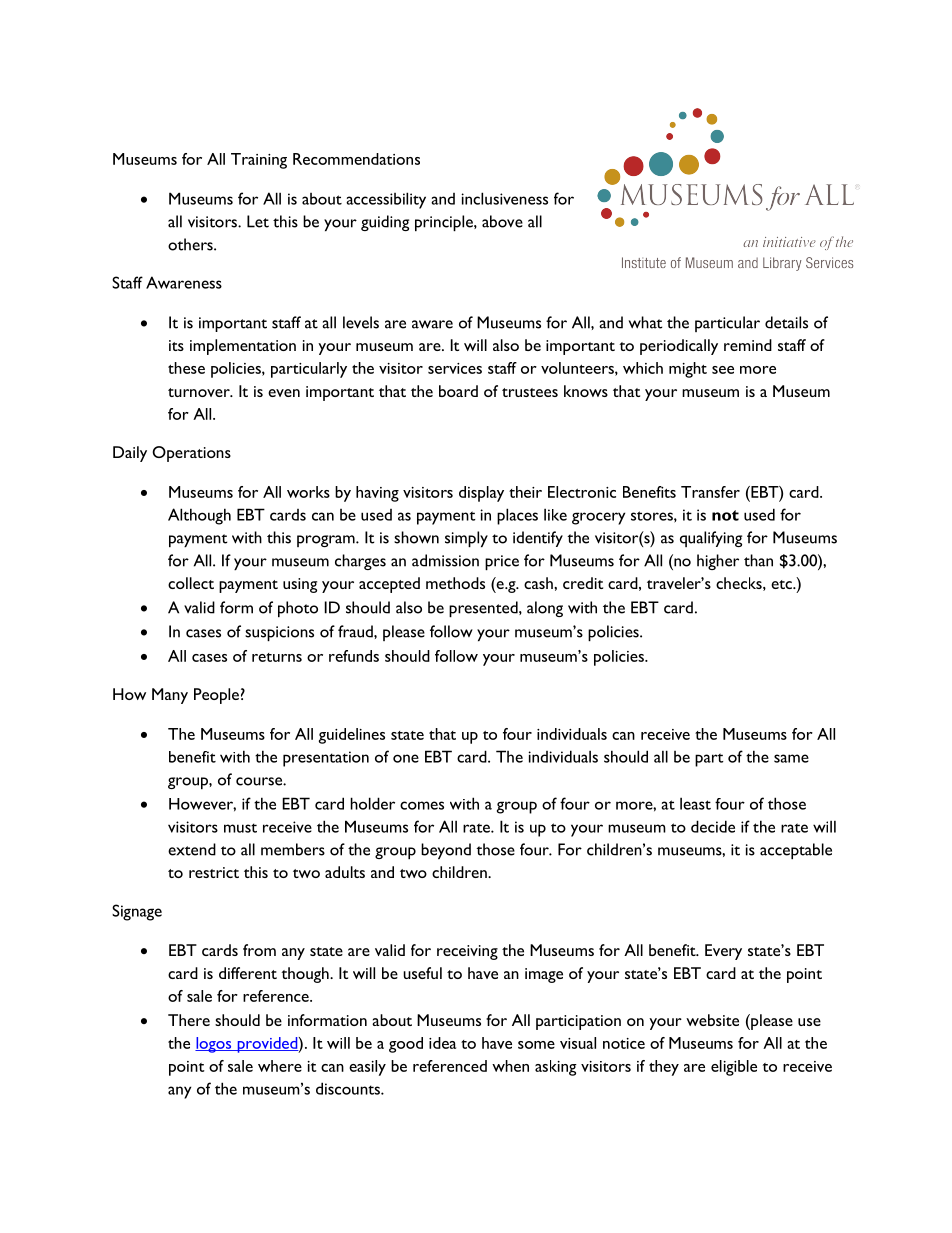 This screenshot has width=952, height=1233. I want to click on Training, so click(259, 161).
